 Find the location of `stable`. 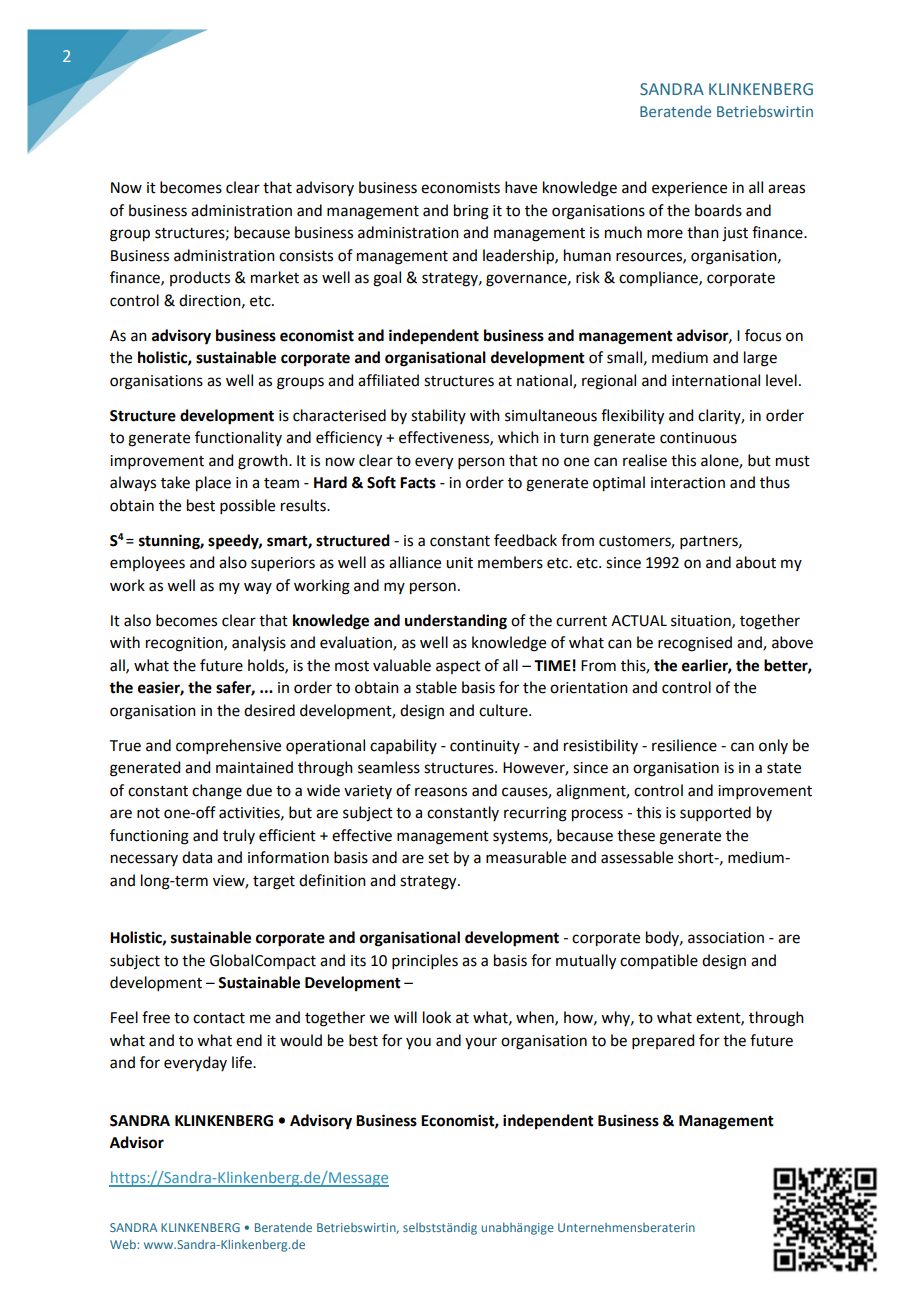

stable is located at coordinates (436, 687).
